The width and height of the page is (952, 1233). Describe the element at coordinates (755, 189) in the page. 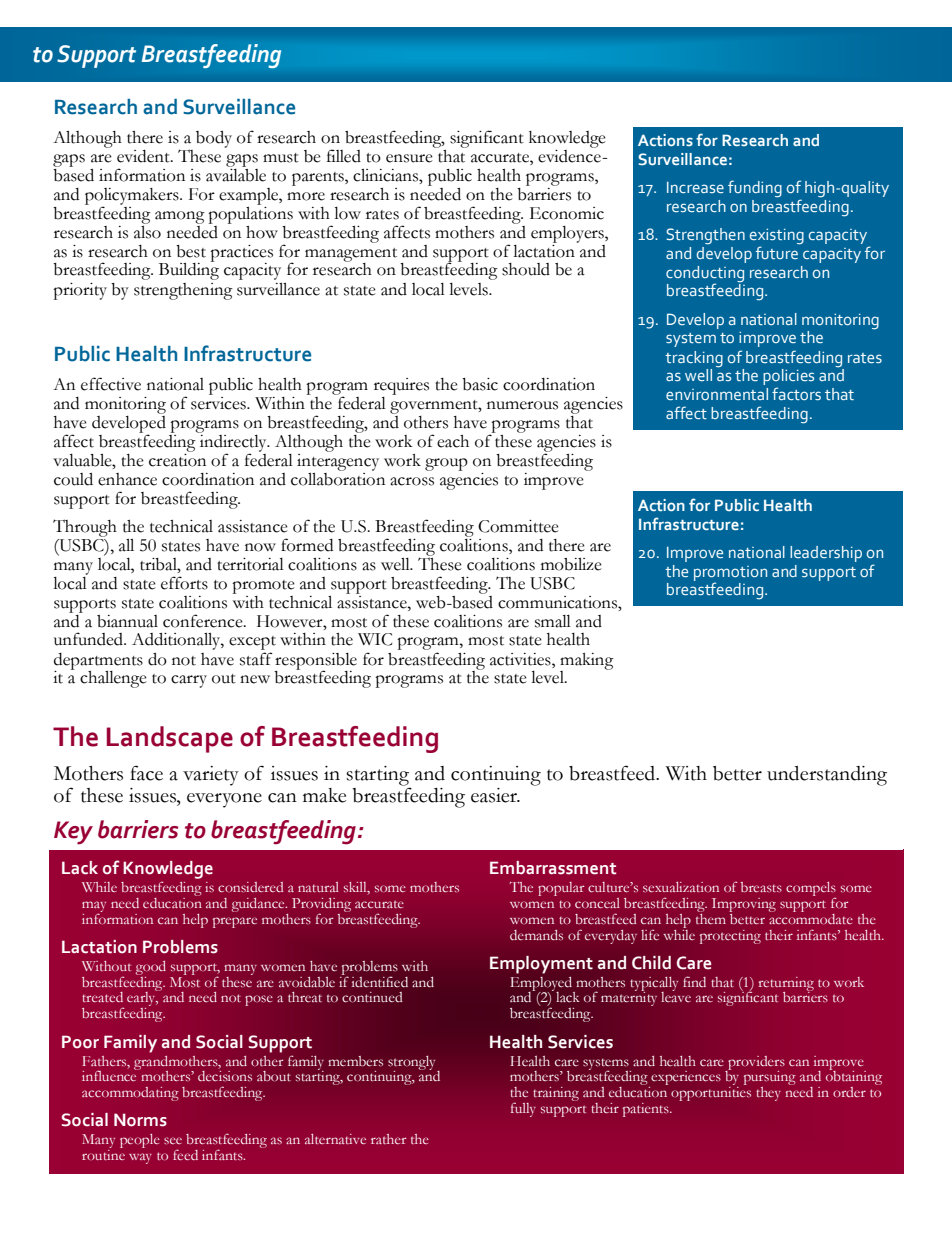

I see `funding` at that location.
